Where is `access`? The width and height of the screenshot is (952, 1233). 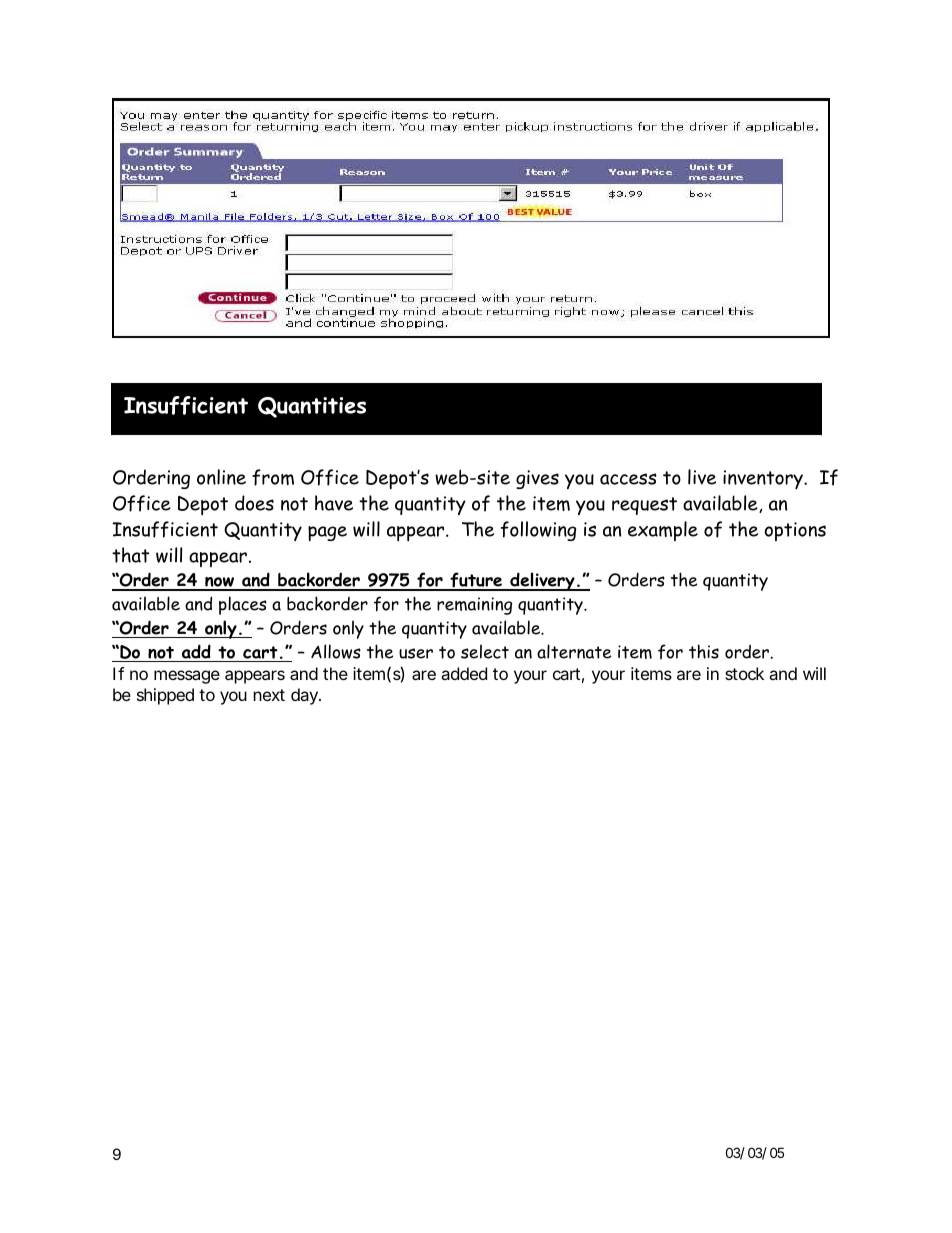 access is located at coordinates (628, 479).
